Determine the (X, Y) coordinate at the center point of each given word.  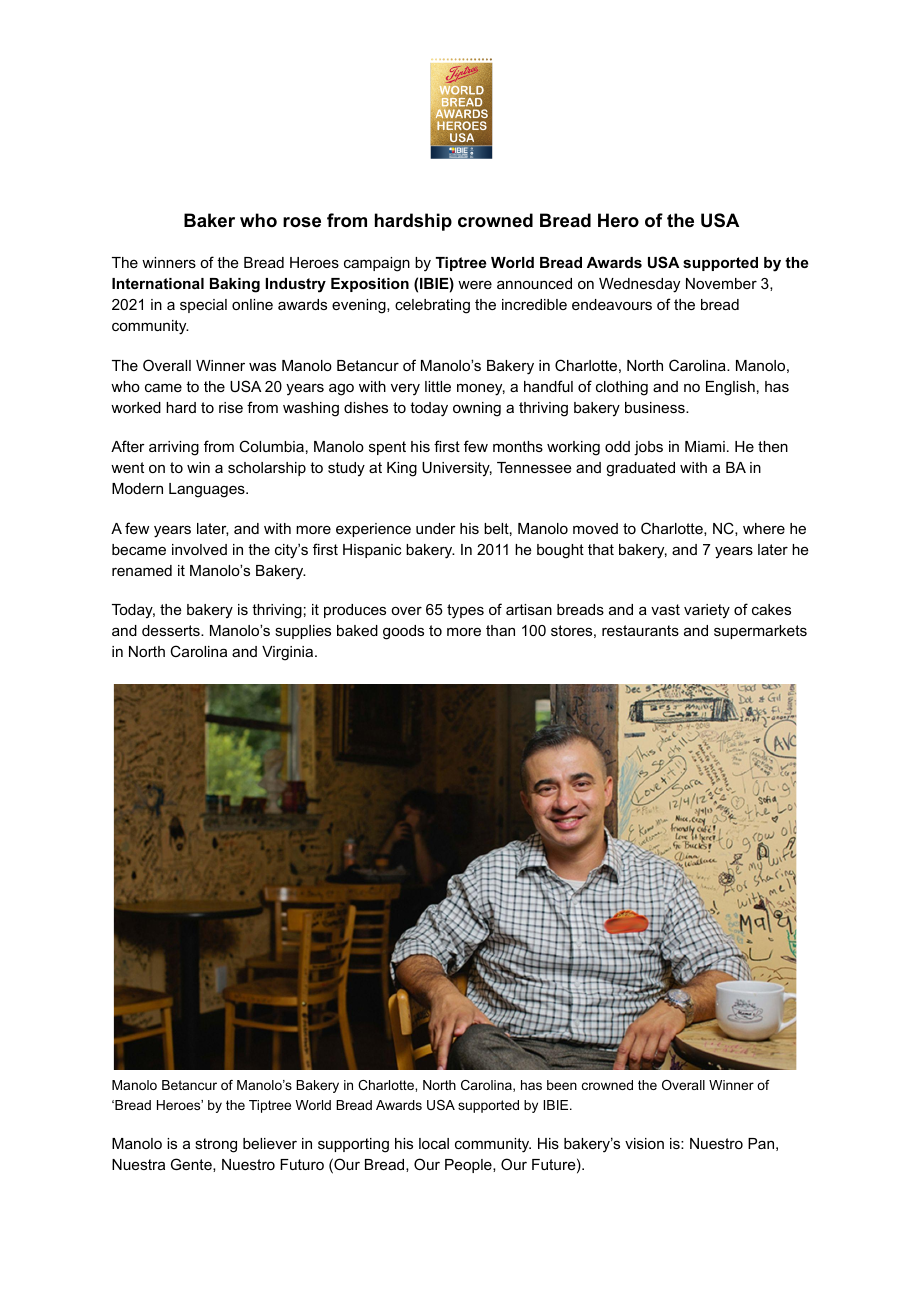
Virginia (289, 653)
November (721, 283)
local (434, 1143)
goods (403, 632)
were (475, 284)
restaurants (640, 630)
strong (216, 1145)
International (158, 283)
